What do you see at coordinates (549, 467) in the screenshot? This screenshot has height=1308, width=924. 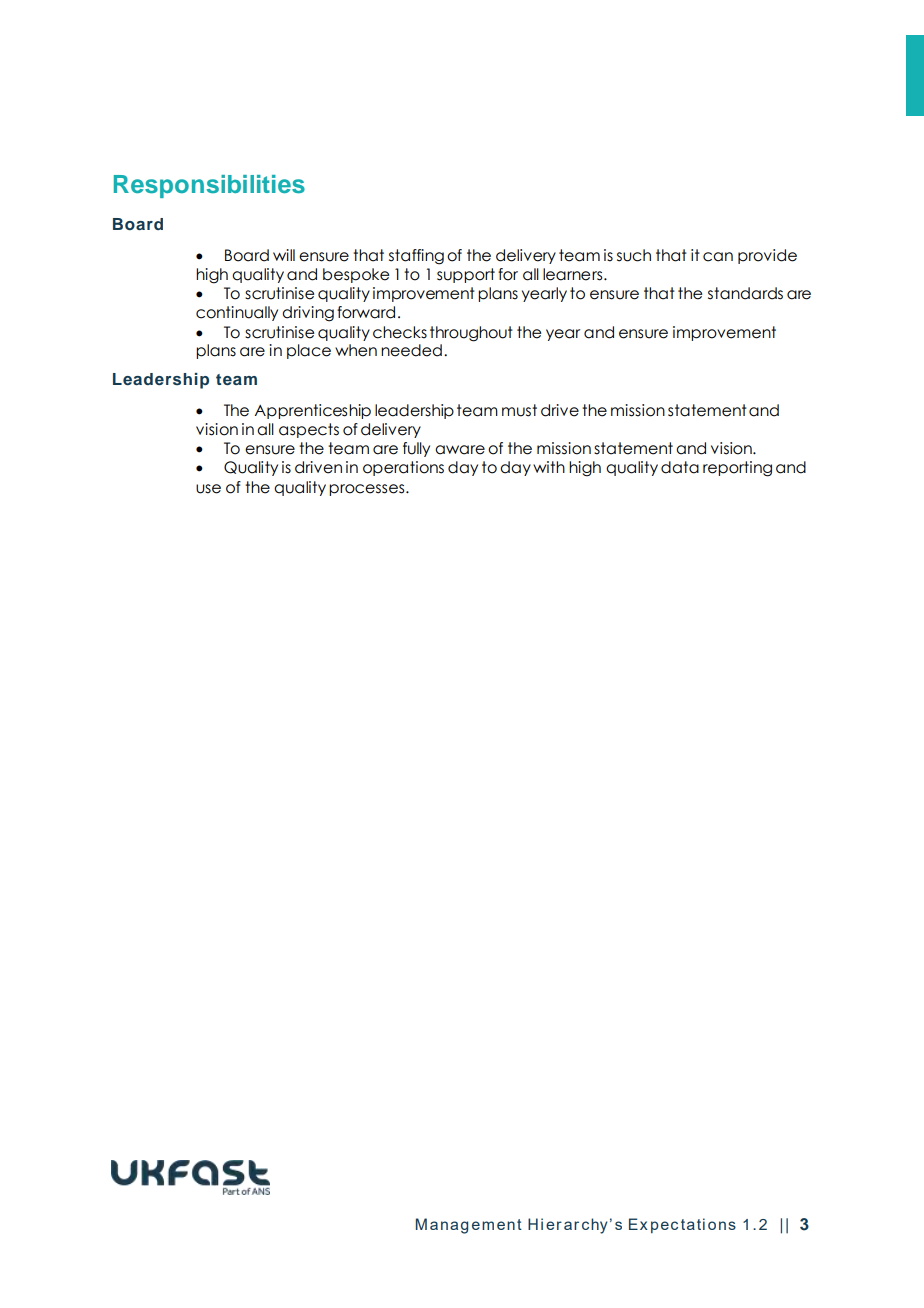 I see `with` at bounding box center [549, 467].
